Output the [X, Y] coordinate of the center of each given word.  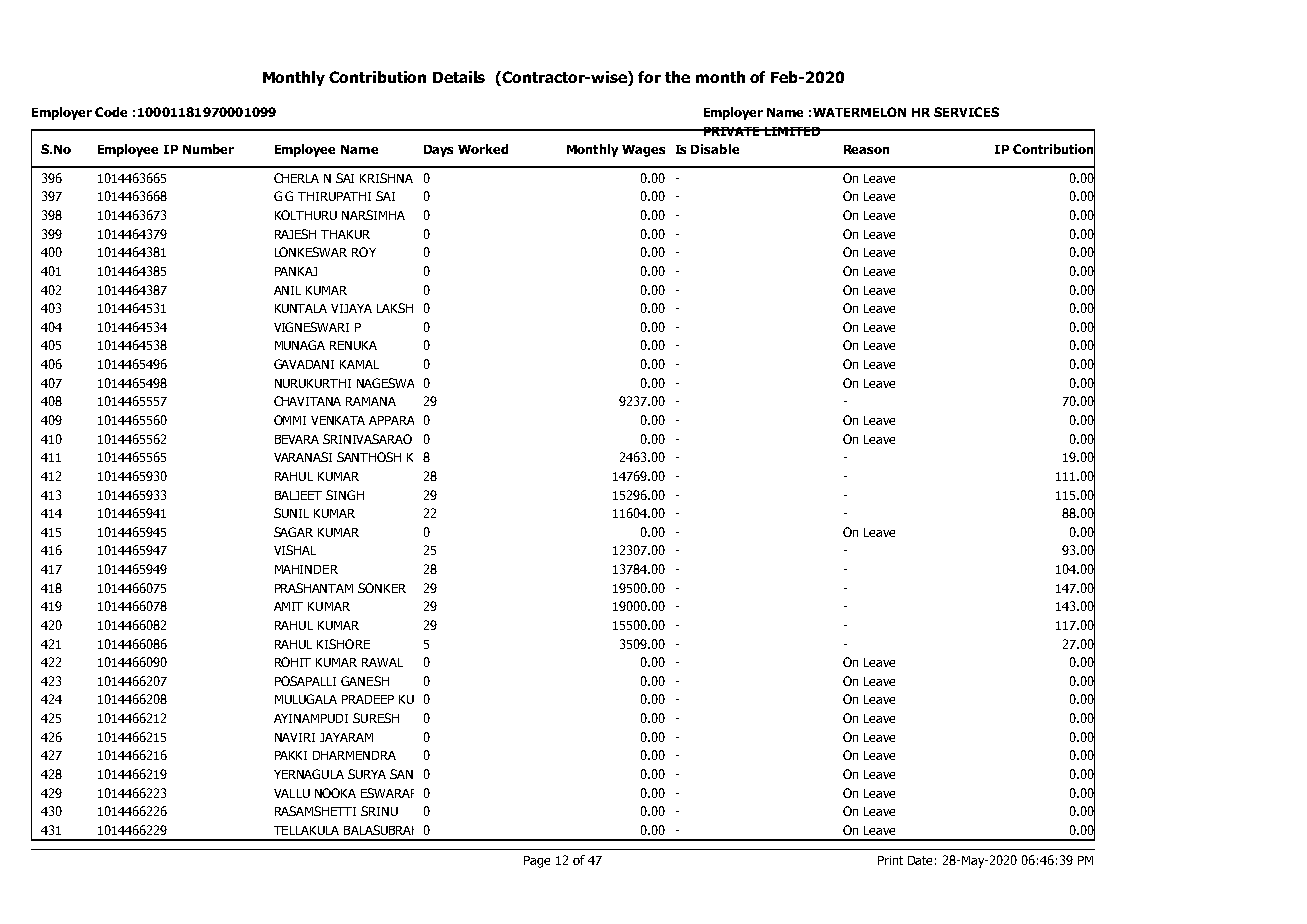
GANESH [365, 681]
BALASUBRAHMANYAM [387, 830]
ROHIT [293, 662]
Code [111, 112]
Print [890, 860]
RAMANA [371, 401]
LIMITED [792, 131]
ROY [364, 252]
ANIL [287, 290]
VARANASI [303, 457]
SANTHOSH [369, 457]
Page [537, 862]
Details [459, 77]
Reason [866, 149]
